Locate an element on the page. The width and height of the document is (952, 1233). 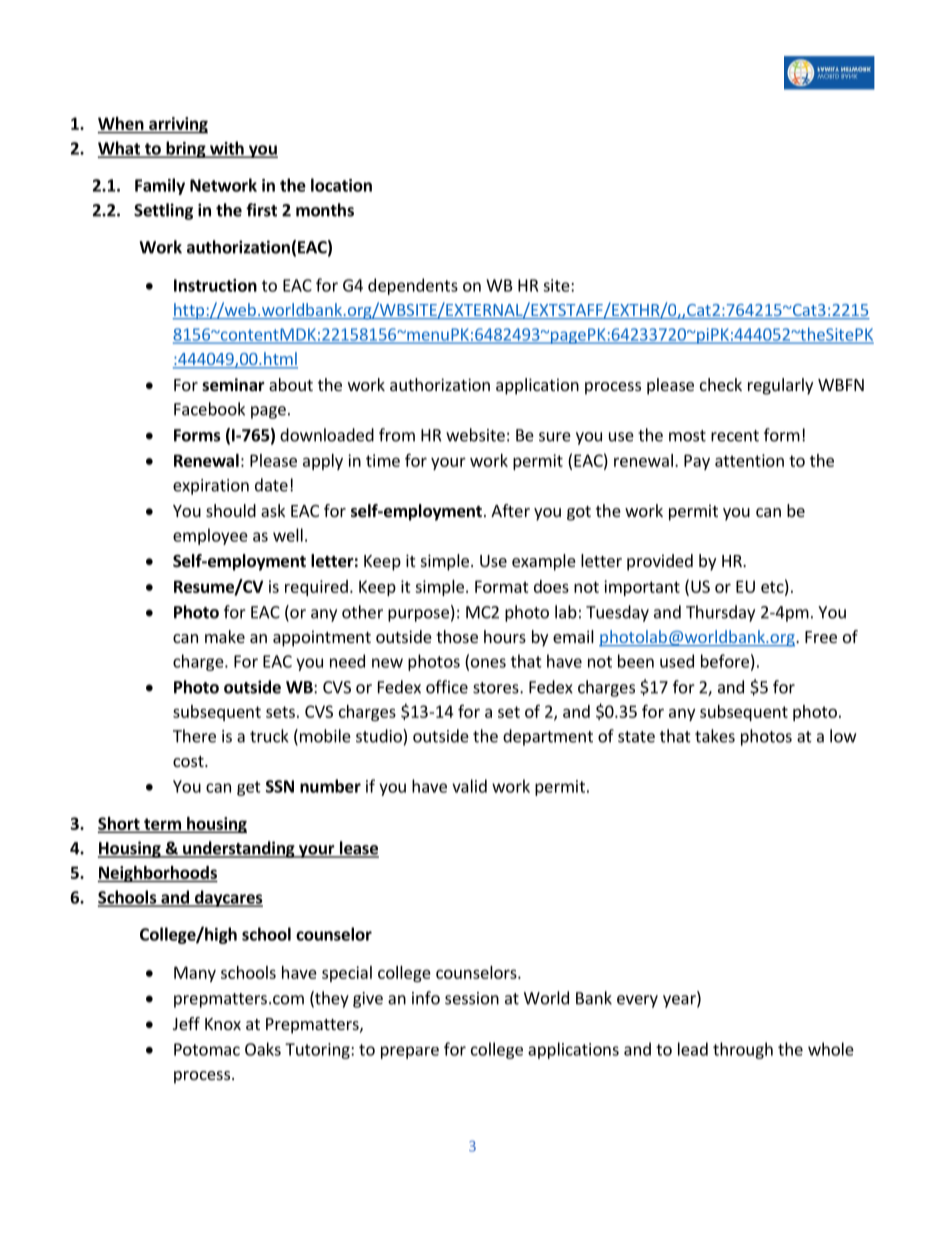
session is located at coordinates (472, 998).
